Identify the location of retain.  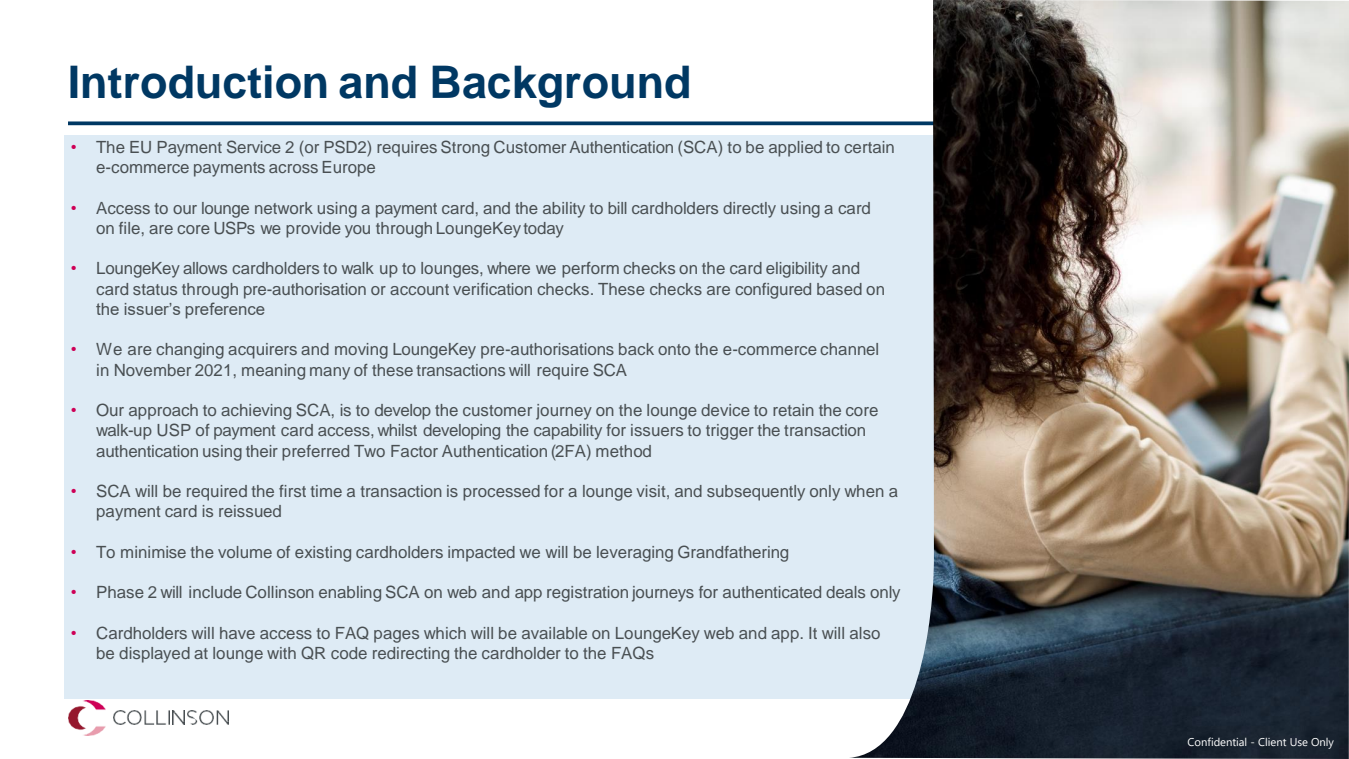
(793, 410).
